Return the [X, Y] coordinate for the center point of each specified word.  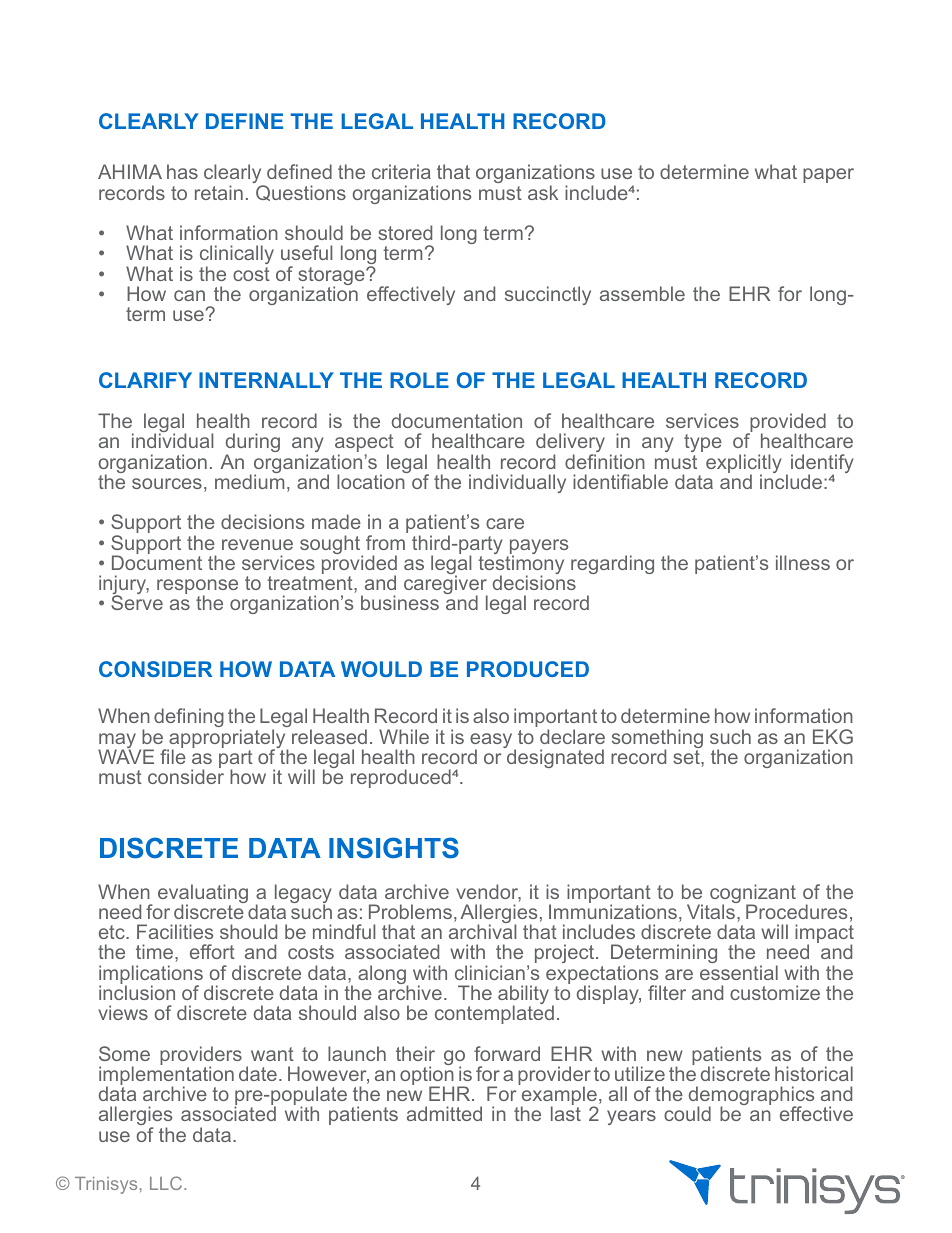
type [703, 445]
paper [828, 175]
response [197, 588]
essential [739, 972]
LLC [167, 1183]
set [687, 757]
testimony [521, 565]
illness [803, 562]
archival [482, 931]
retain [219, 192]
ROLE [419, 380]
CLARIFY [145, 380]
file [173, 755]
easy [492, 742]
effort [212, 951]
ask [543, 192]
